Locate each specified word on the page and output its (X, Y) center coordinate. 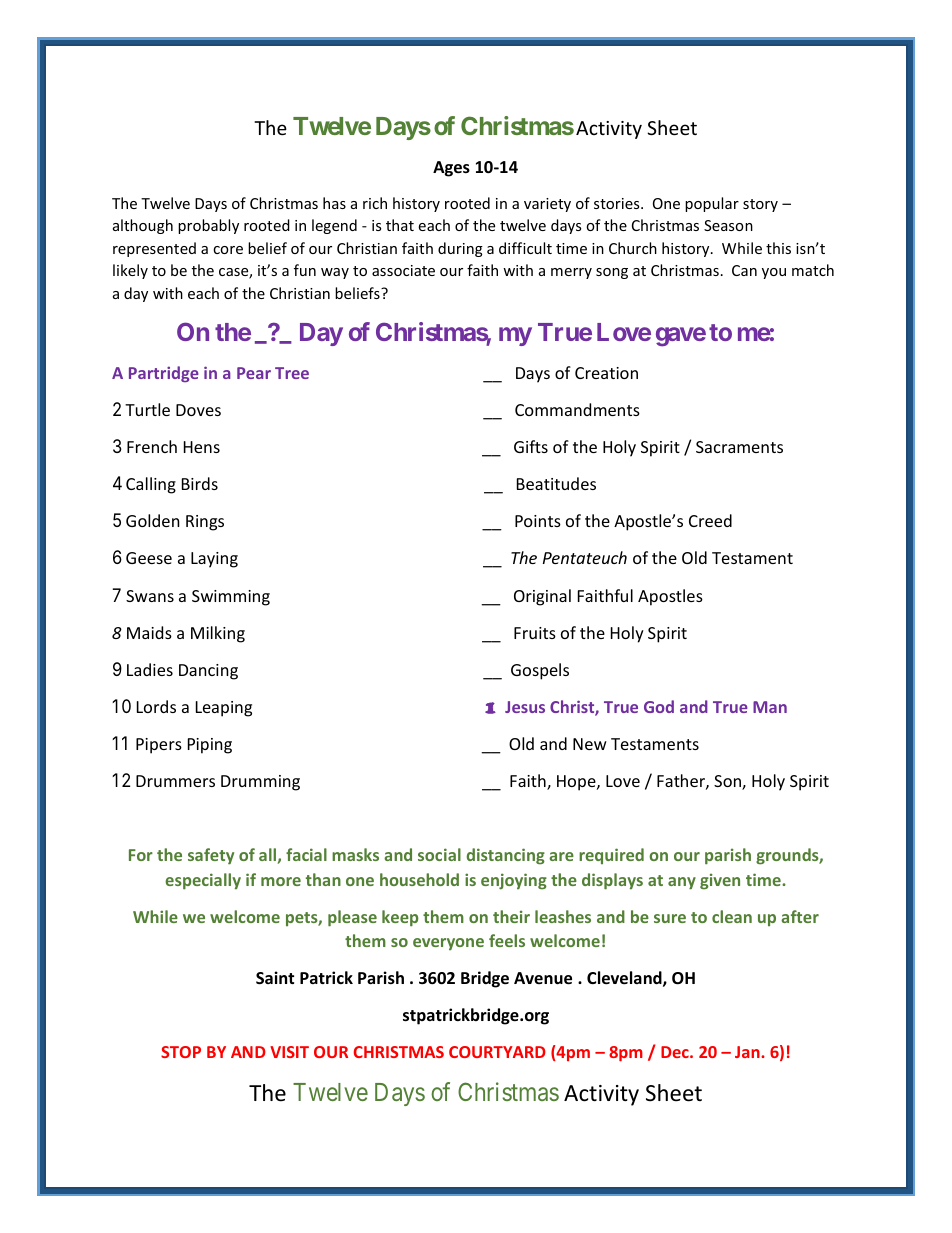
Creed (710, 520)
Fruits (535, 633)
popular (712, 204)
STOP (181, 1052)
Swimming (231, 598)
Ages (451, 169)
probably (208, 226)
